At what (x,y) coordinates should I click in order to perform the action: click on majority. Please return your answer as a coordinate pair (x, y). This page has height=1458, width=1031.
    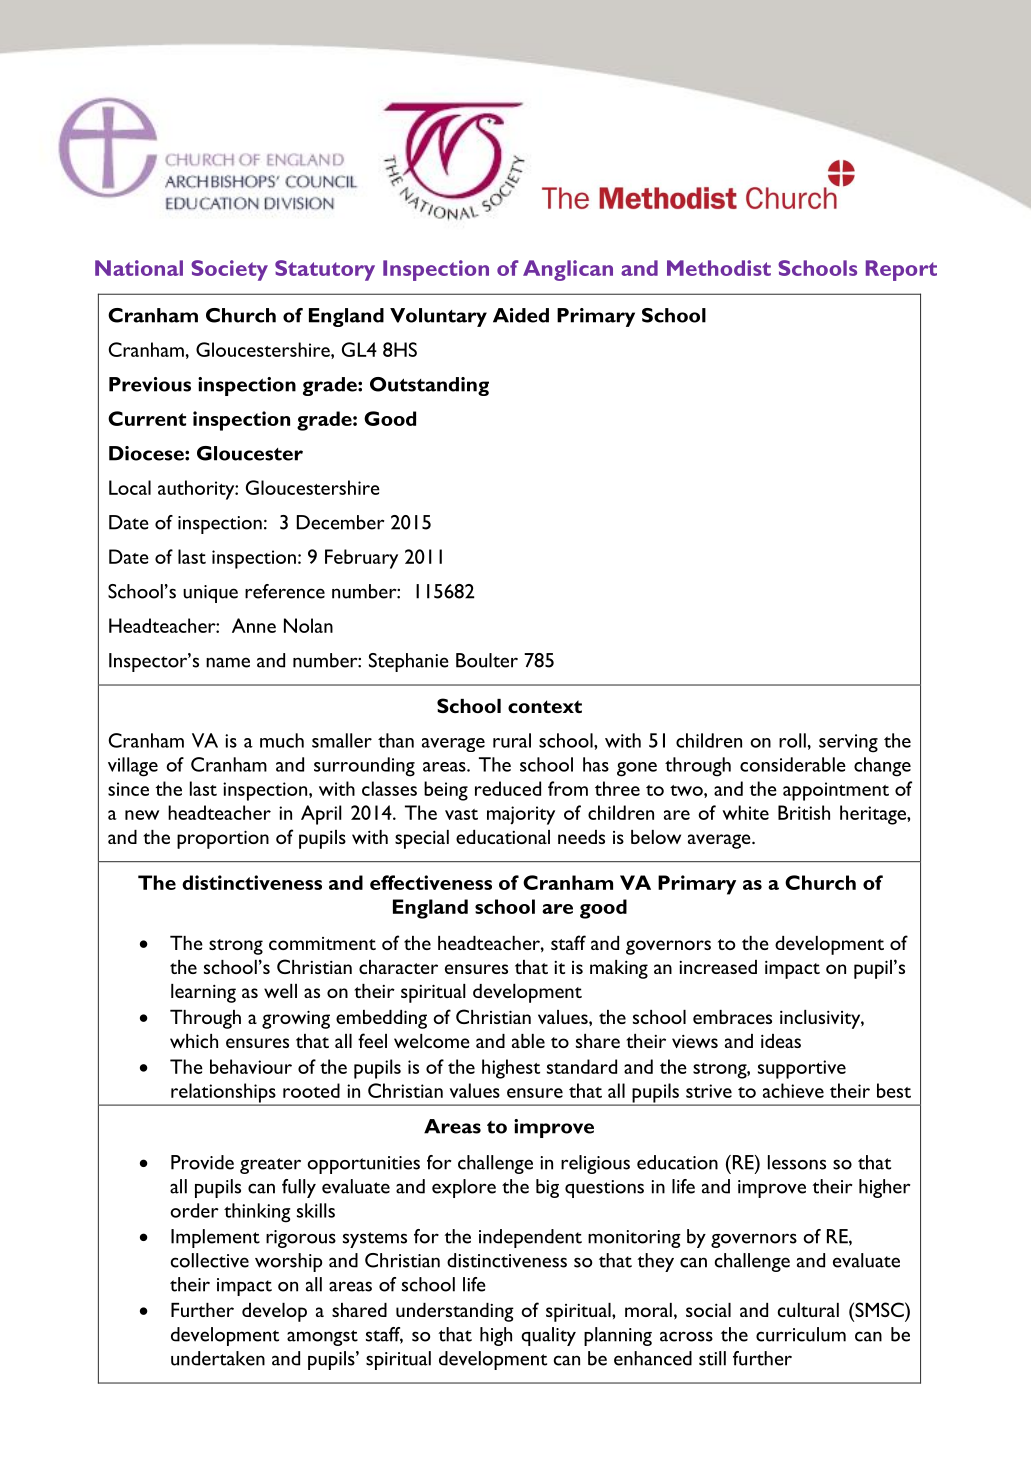
    Looking at the image, I should click on (521, 815).
